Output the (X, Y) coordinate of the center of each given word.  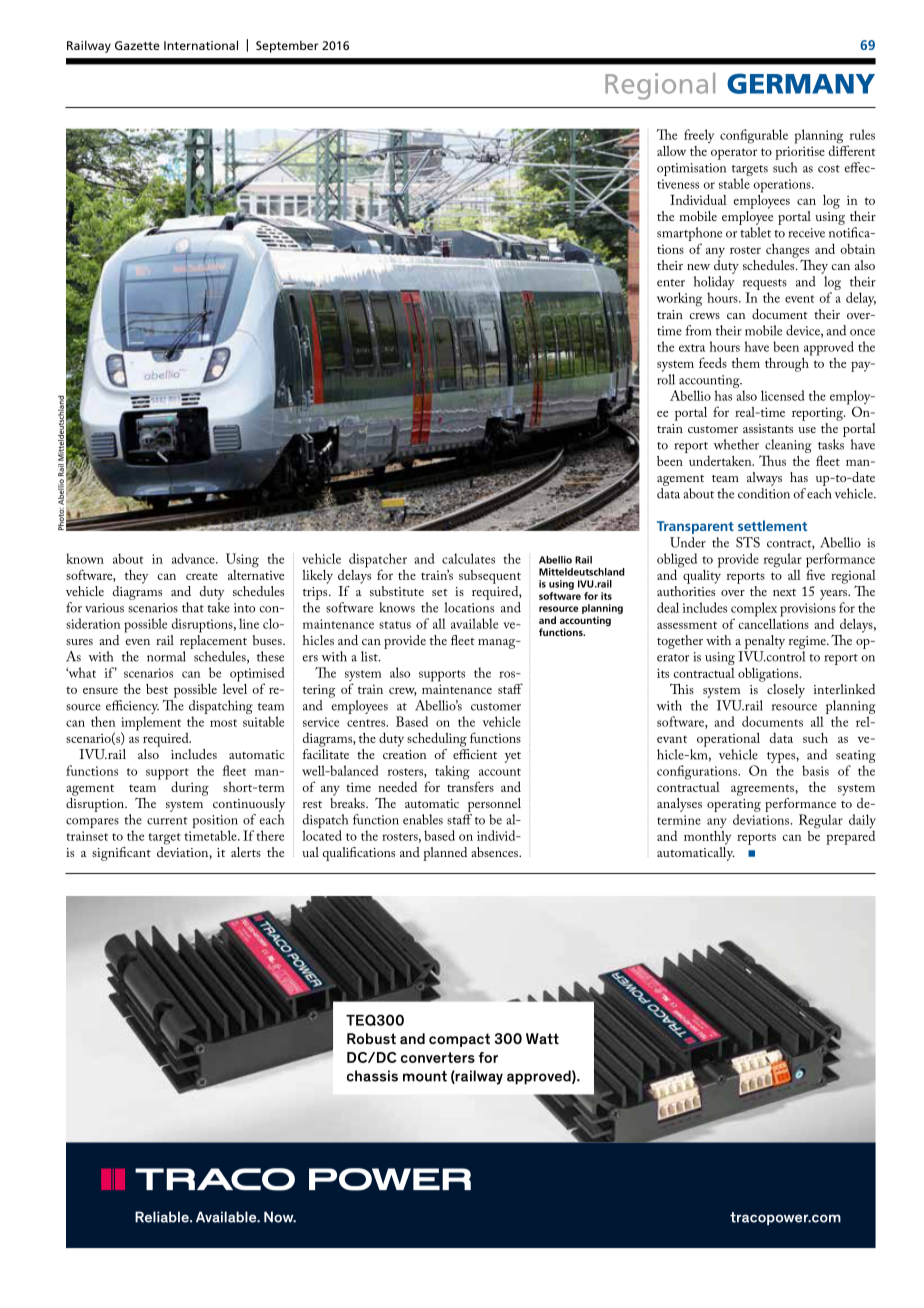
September (287, 46)
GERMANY (801, 83)
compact (459, 1040)
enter (671, 283)
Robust (371, 1038)
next (784, 592)
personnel (494, 805)
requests (765, 286)
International (201, 45)
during (190, 788)
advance (194, 558)
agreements (763, 790)
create (202, 576)
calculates (468, 558)
